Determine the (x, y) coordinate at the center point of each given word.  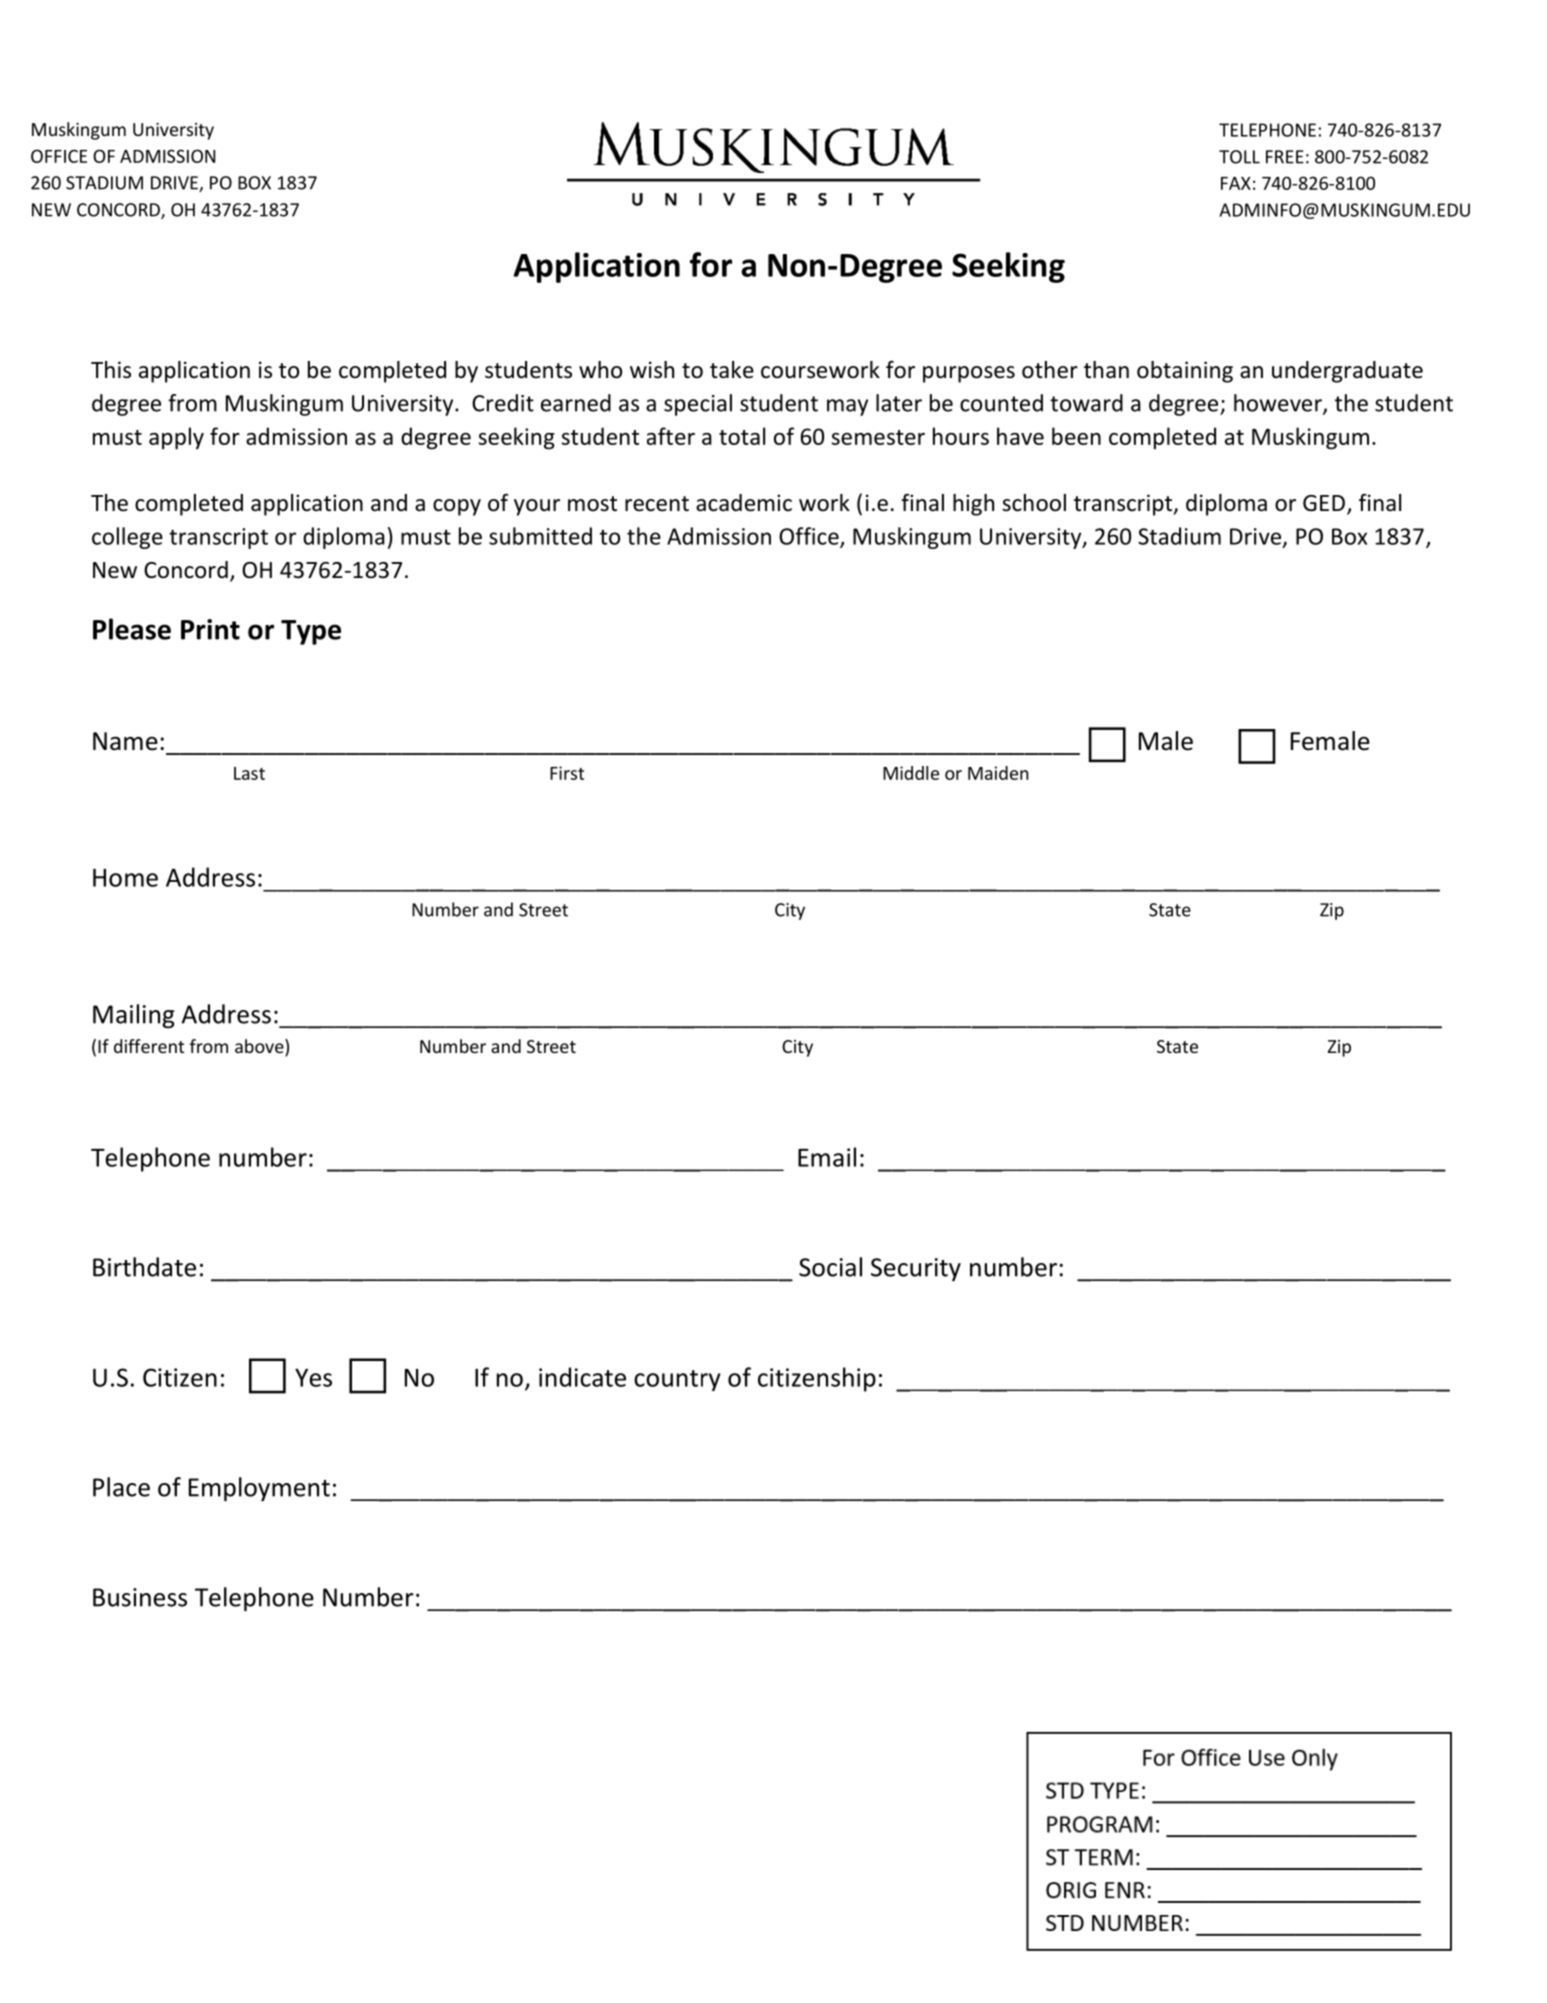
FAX (1236, 183)
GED (1324, 503)
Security (916, 1270)
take (732, 370)
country (677, 1380)
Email (827, 1157)
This (111, 370)
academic (744, 503)
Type (311, 632)
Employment (259, 1489)
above (260, 1047)
